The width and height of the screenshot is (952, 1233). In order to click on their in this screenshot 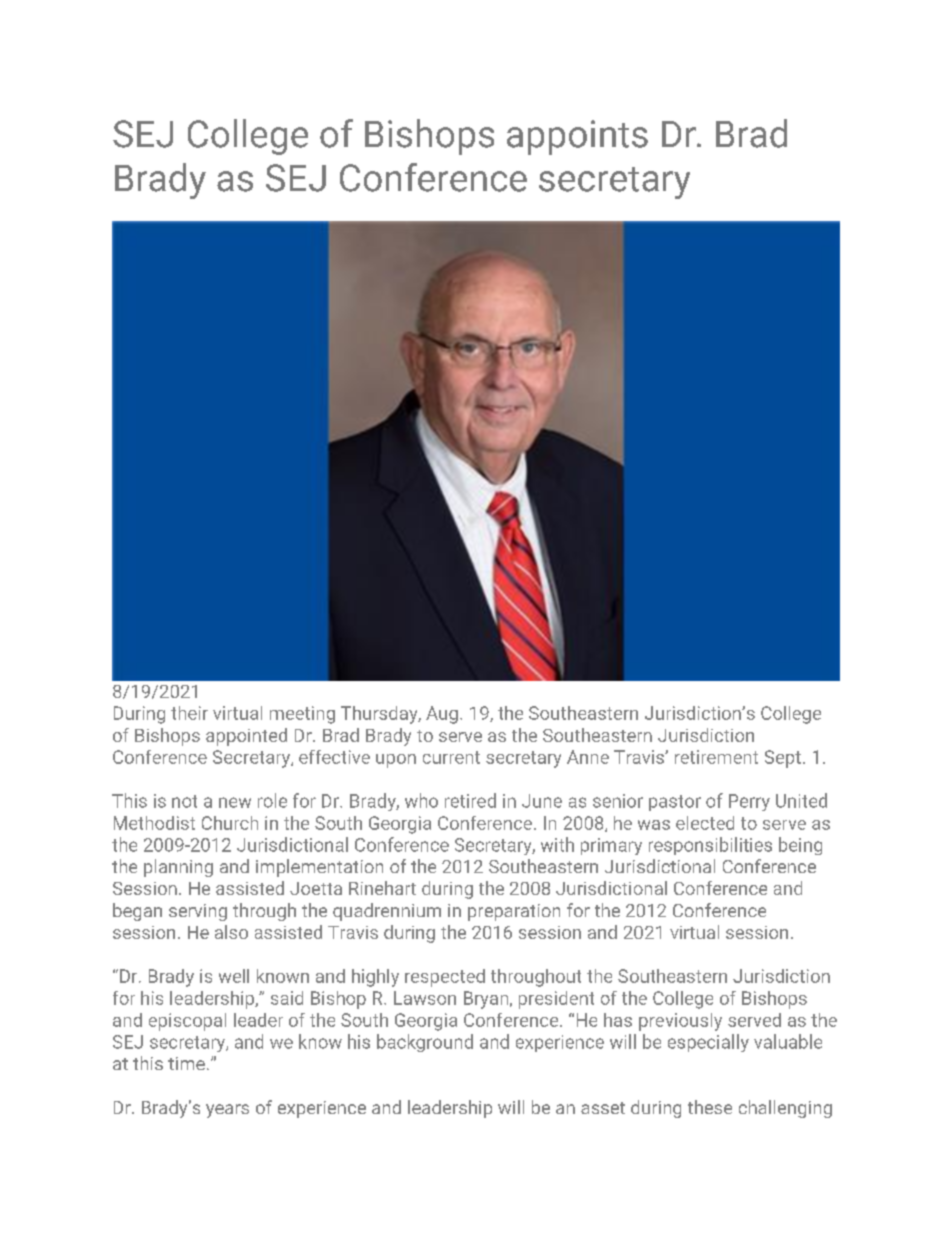, I will do `click(189, 713)`.
